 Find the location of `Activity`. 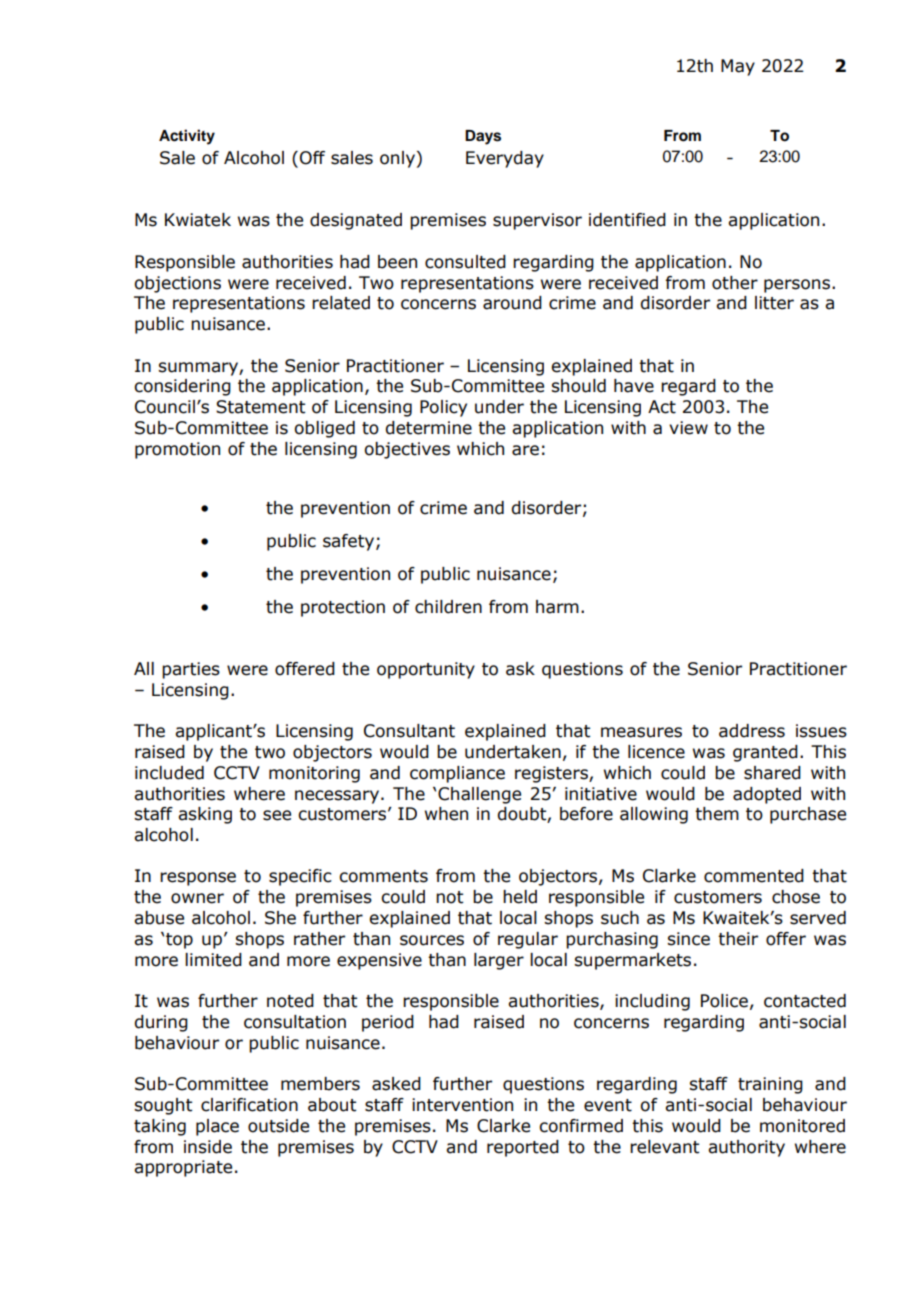

Activity is located at coordinates (187, 137).
